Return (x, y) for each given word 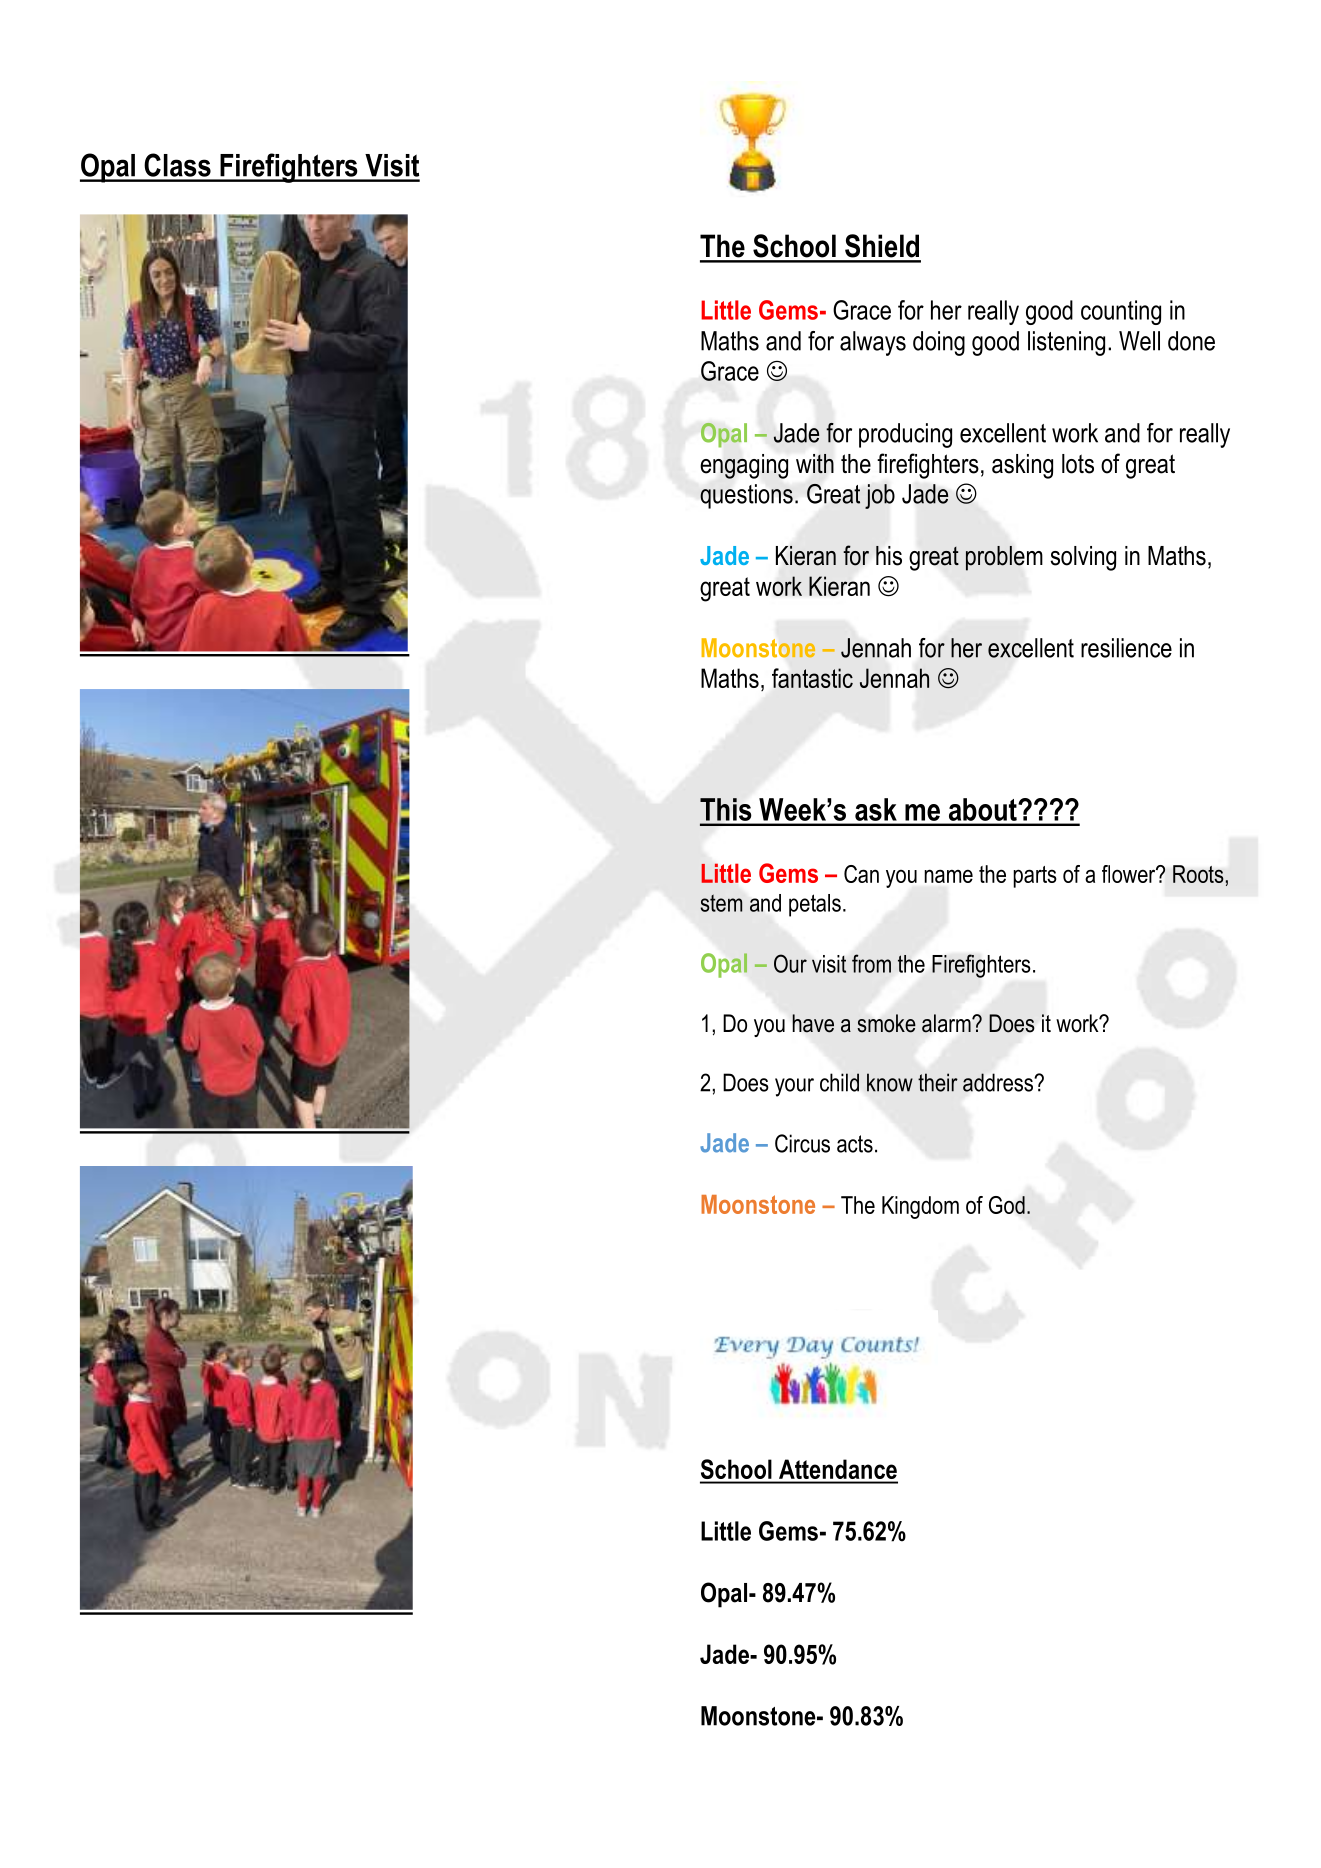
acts (855, 1144)
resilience (1126, 648)
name (948, 876)
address (999, 1082)
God (1007, 1205)
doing (939, 343)
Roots (1199, 874)
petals (815, 905)
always (873, 343)
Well (1139, 341)
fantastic (812, 678)
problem (1004, 558)
